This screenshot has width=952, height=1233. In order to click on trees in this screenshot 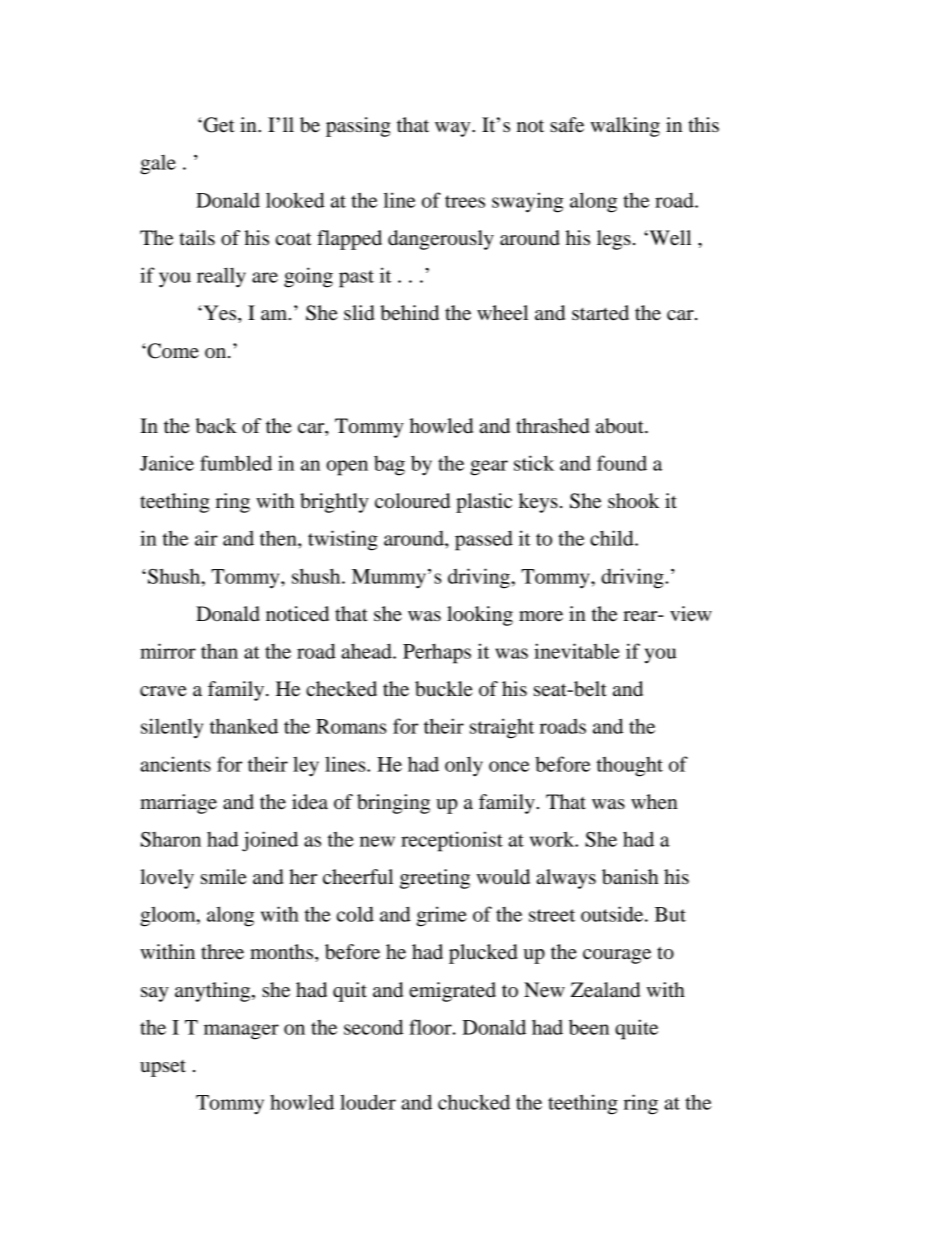, I will do `click(465, 201)`.
